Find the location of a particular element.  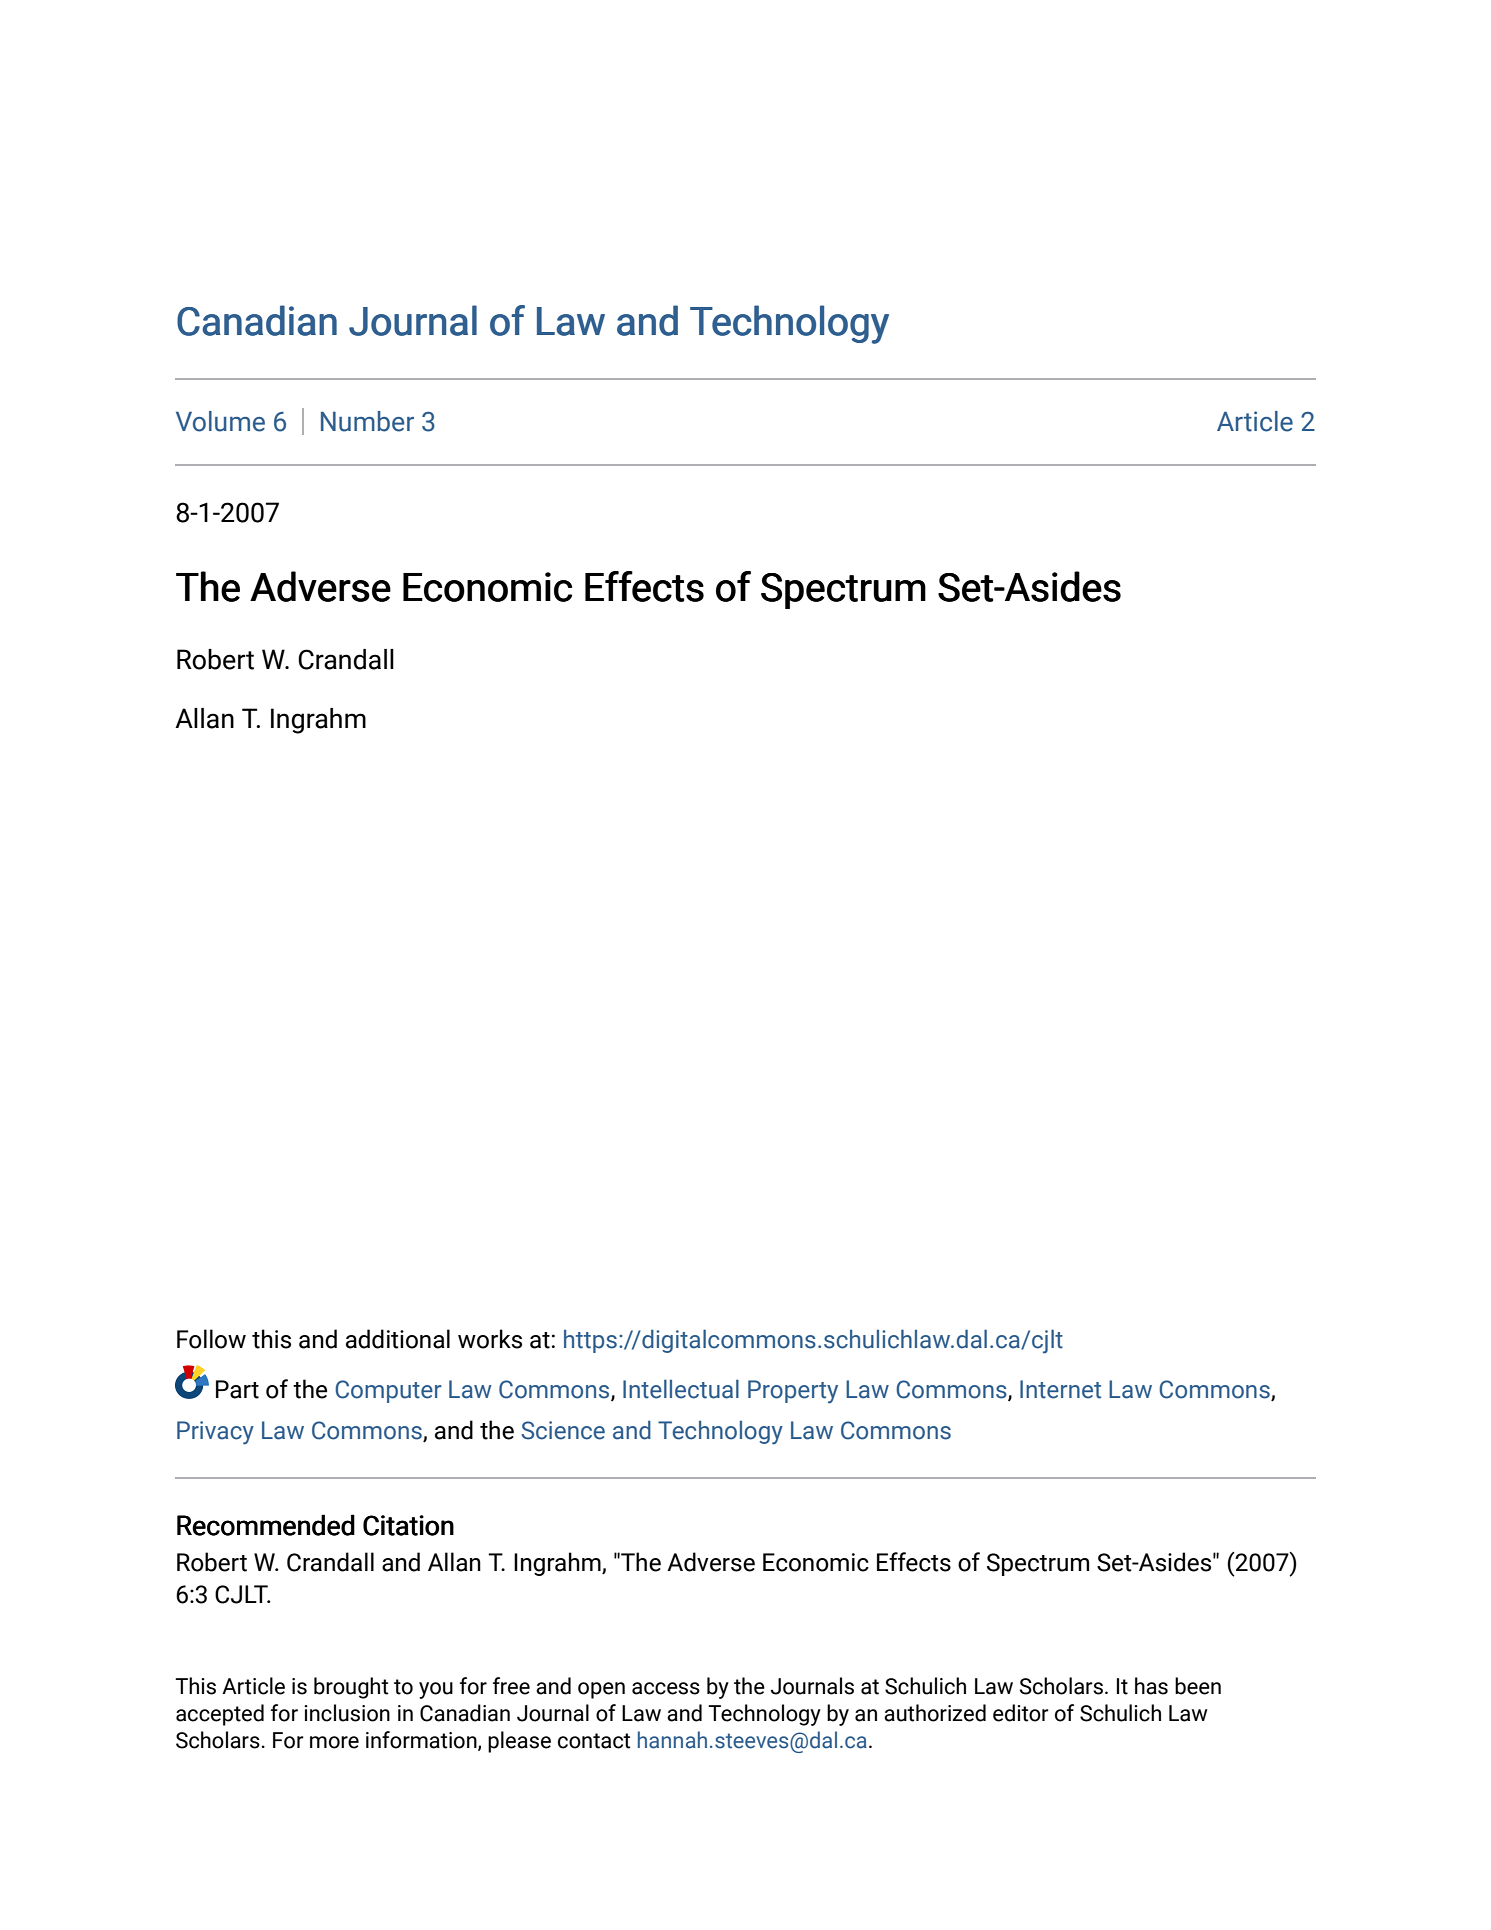

access is located at coordinates (666, 1688).
